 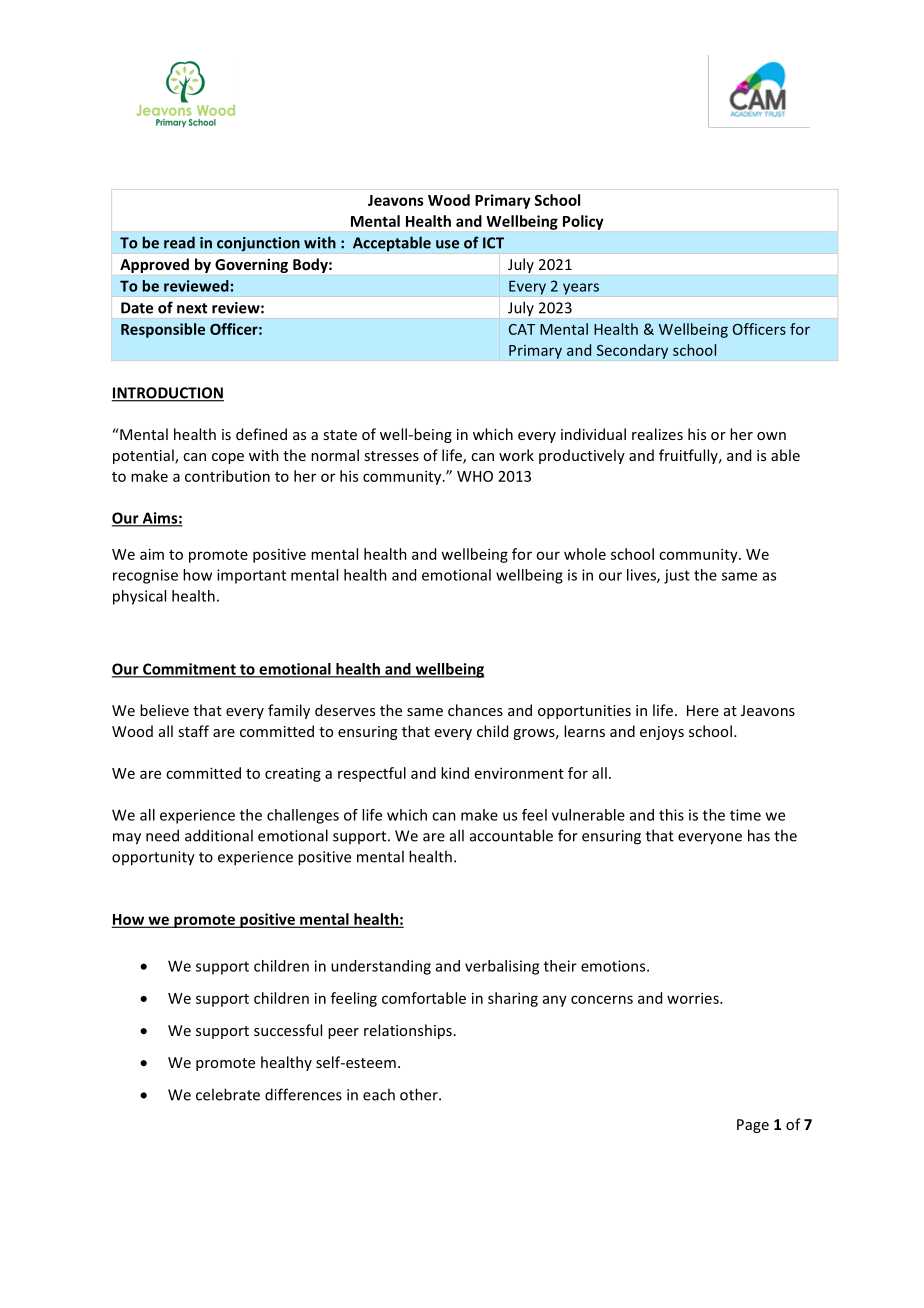 I want to click on just, so click(x=677, y=576).
